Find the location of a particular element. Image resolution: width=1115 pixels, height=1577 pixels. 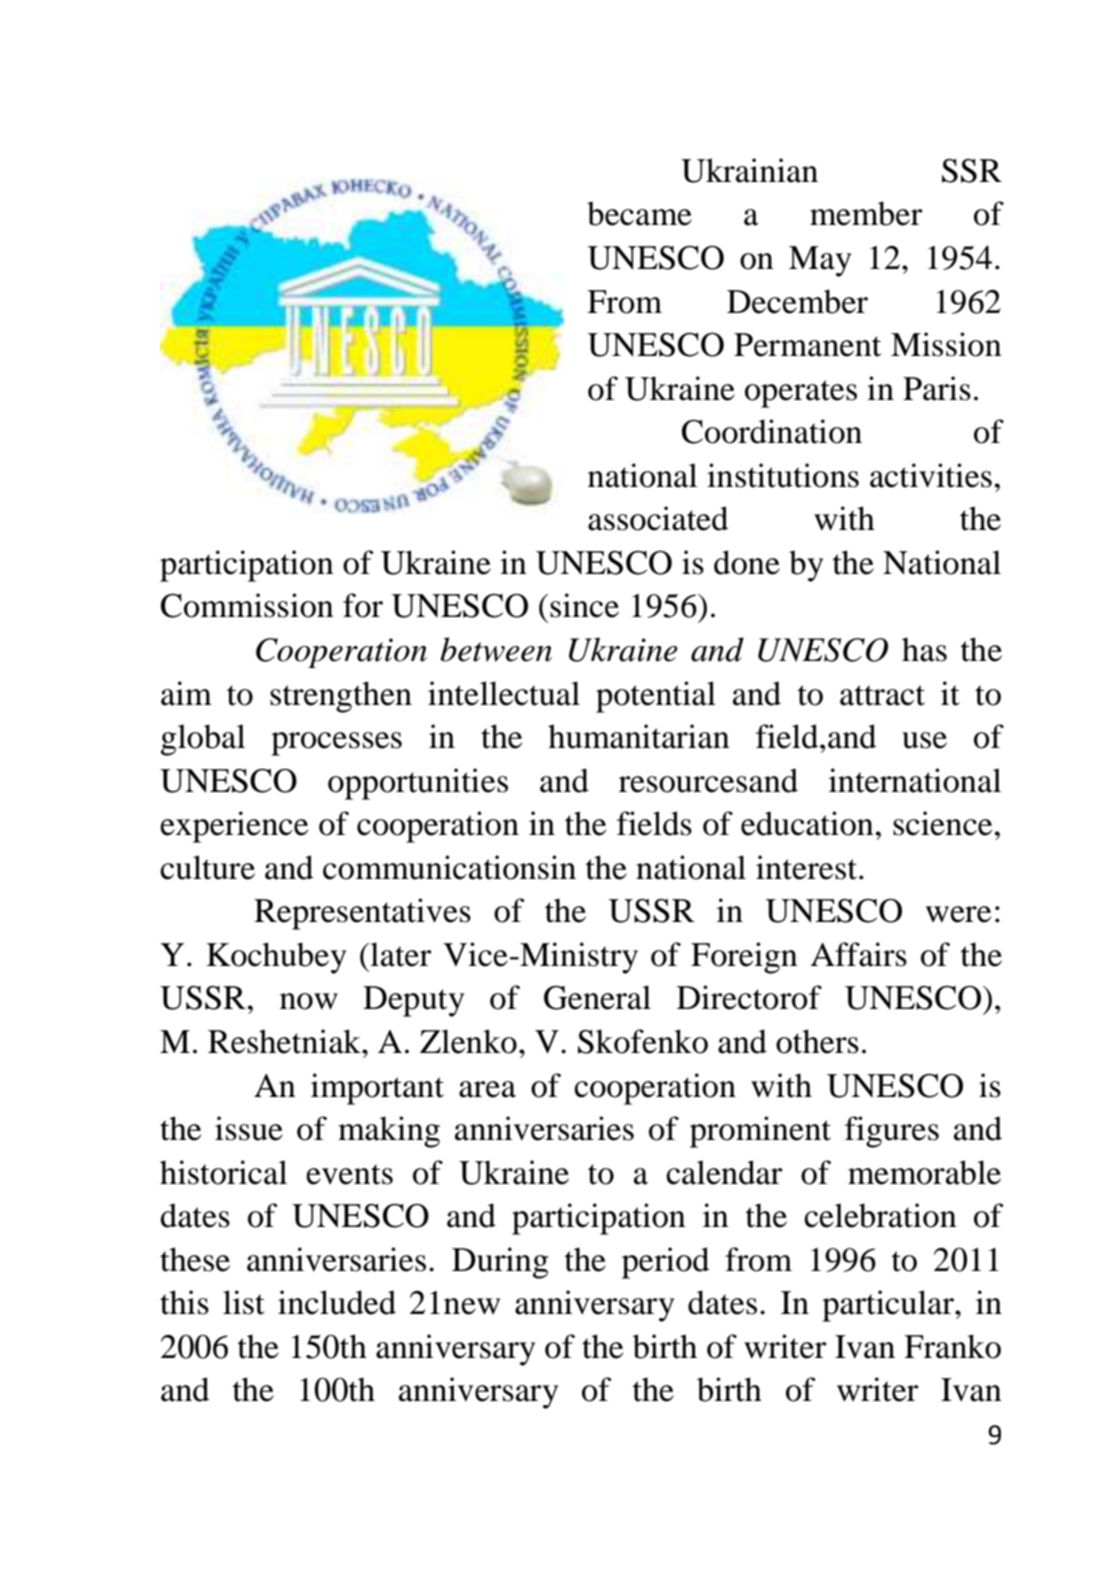

now is located at coordinates (309, 1001).
